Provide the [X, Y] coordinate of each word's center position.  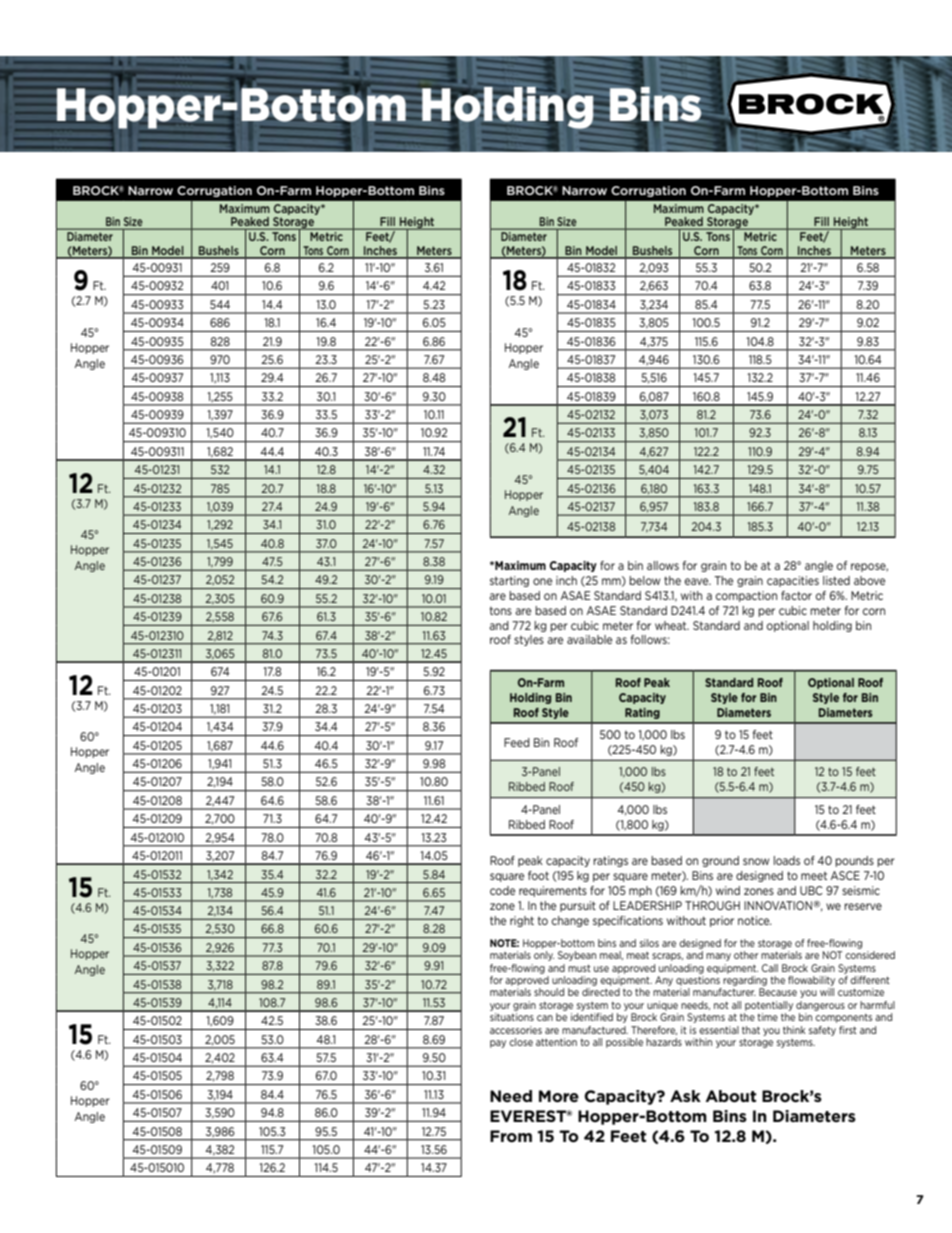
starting [509, 581]
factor [796, 595]
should [549, 992]
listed [836, 580]
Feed [517, 742]
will [827, 992]
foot [538, 875]
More [559, 1096]
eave [698, 581]
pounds [854, 861]
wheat [672, 625]
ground [720, 861]
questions [698, 981]
